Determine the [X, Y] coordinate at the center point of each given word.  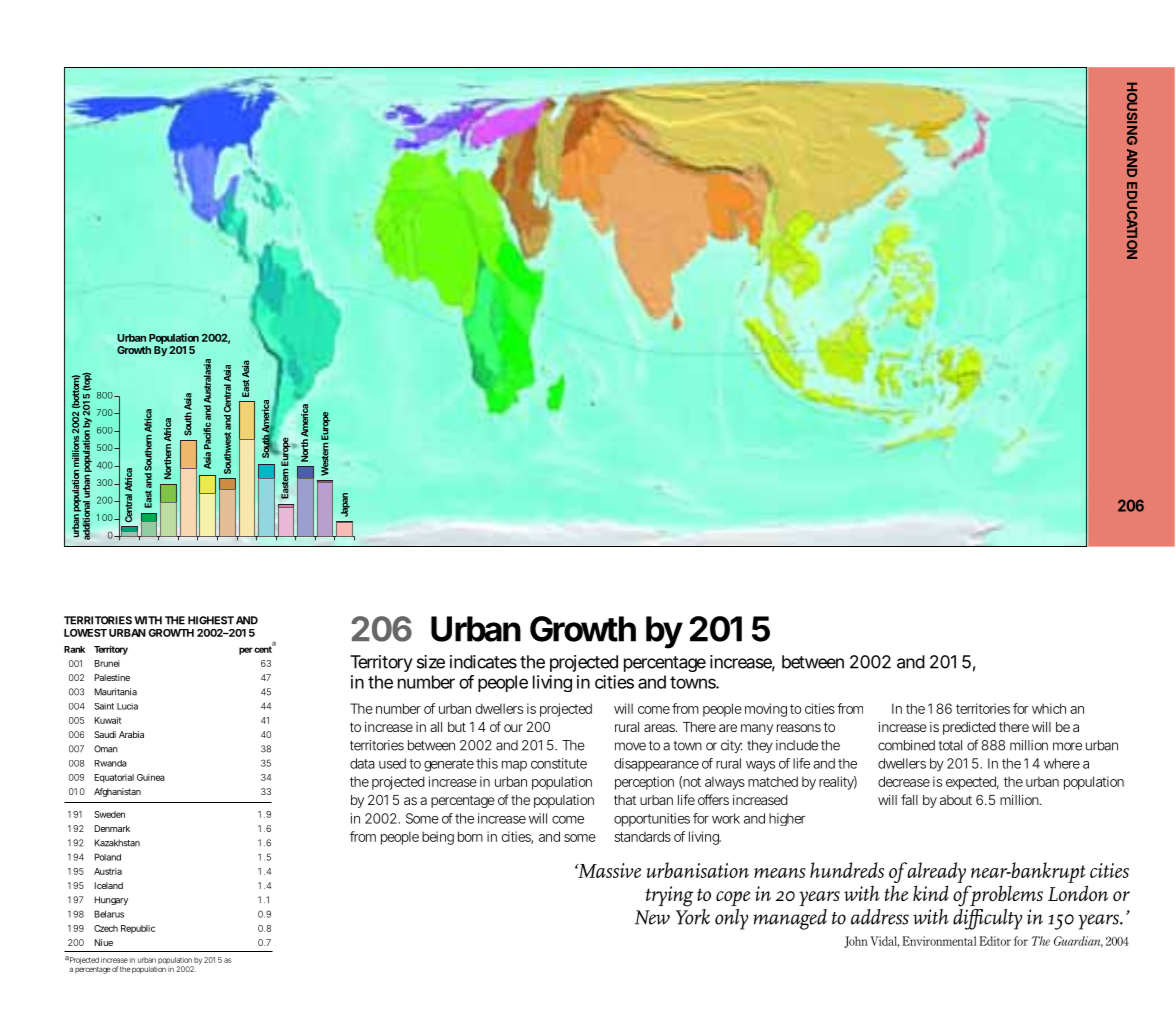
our [513, 728]
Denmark [112, 828]
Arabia [131, 734]
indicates [483, 662]
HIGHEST [211, 620]
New [652, 917]
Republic [138, 929]
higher [787, 819]
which [1049, 708]
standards [642, 836]
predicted [969, 728]
